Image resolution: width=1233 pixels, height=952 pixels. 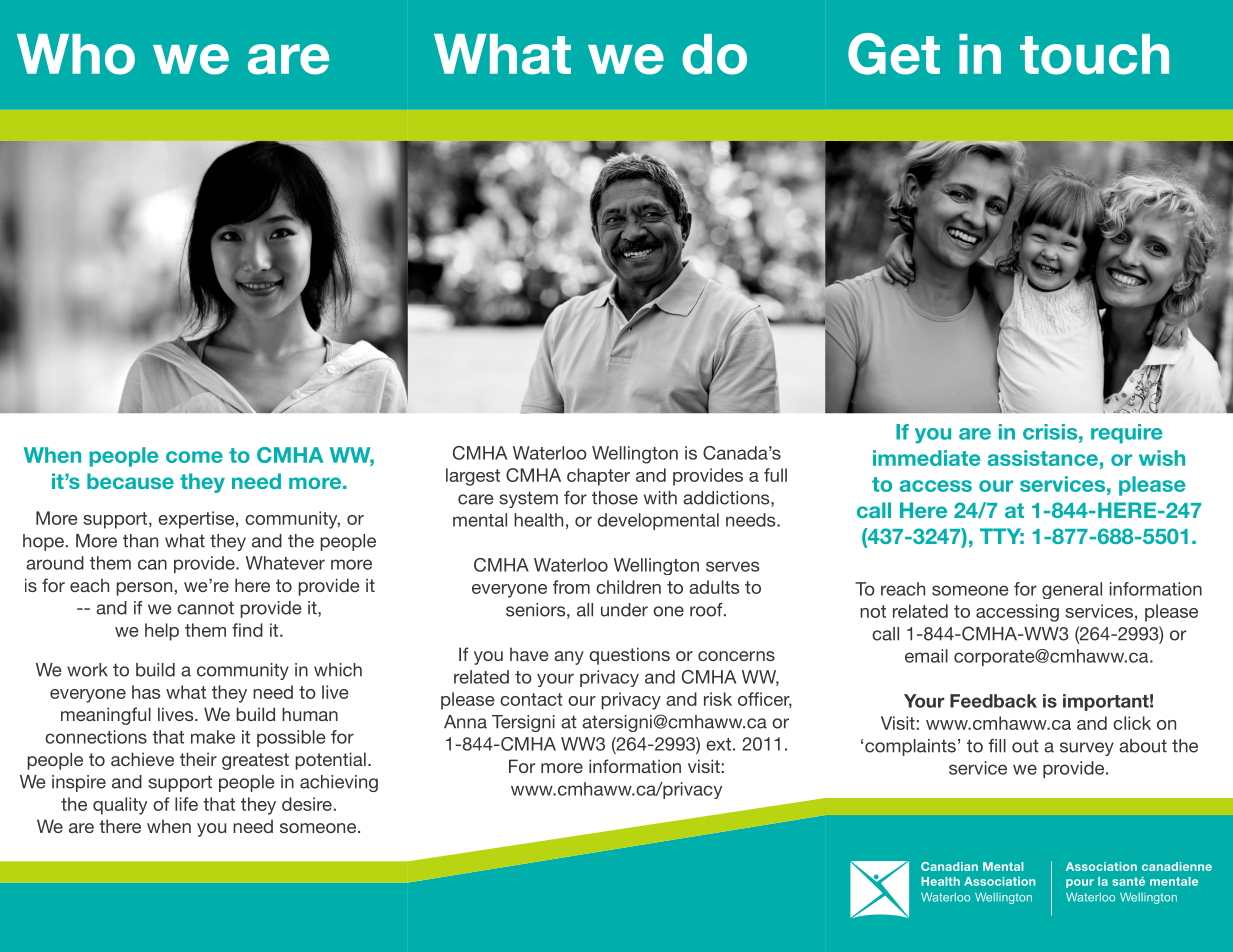 What do you see at coordinates (1126, 434) in the document?
I see `require` at bounding box center [1126, 434].
